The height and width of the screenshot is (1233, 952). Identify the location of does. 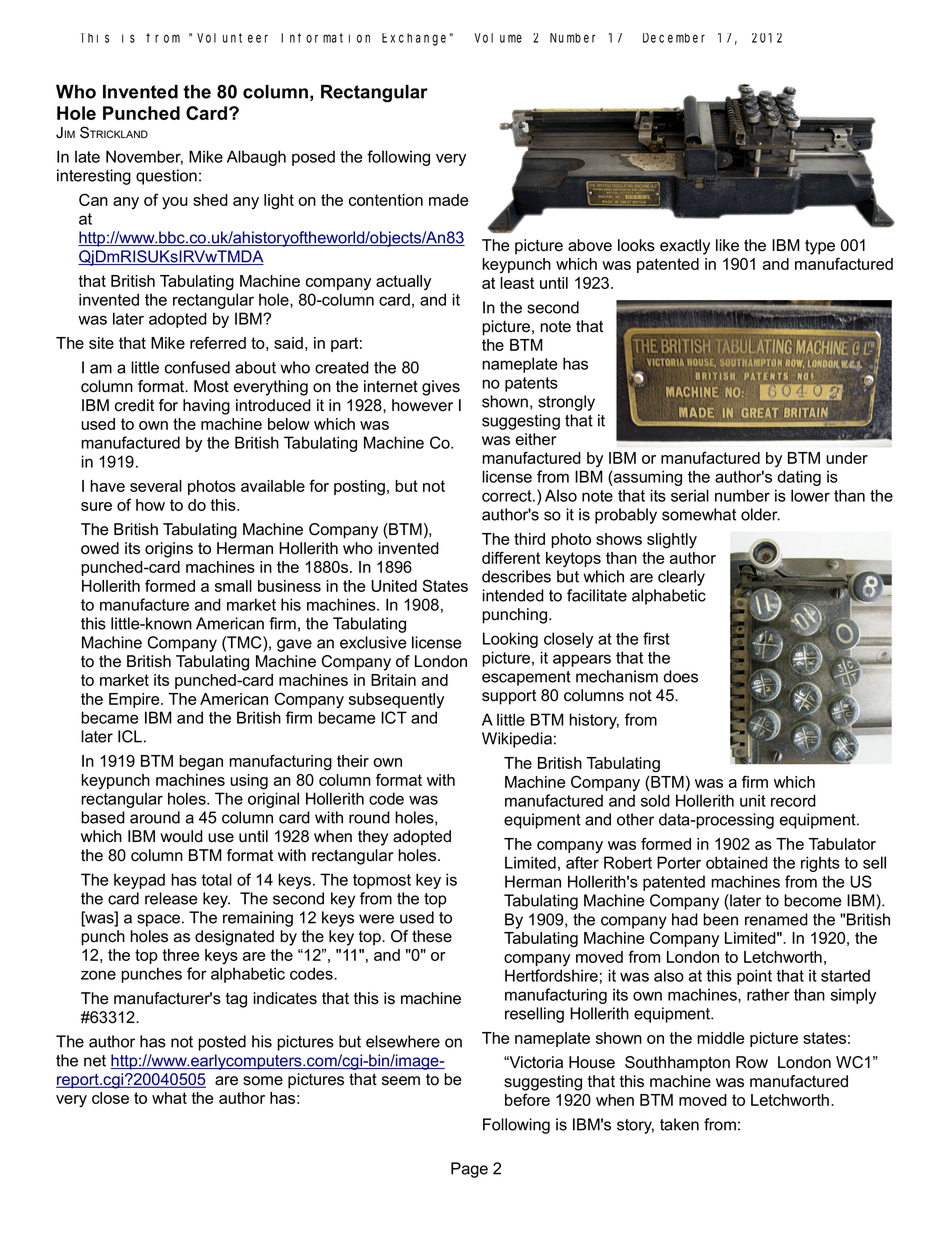
(681, 676).
